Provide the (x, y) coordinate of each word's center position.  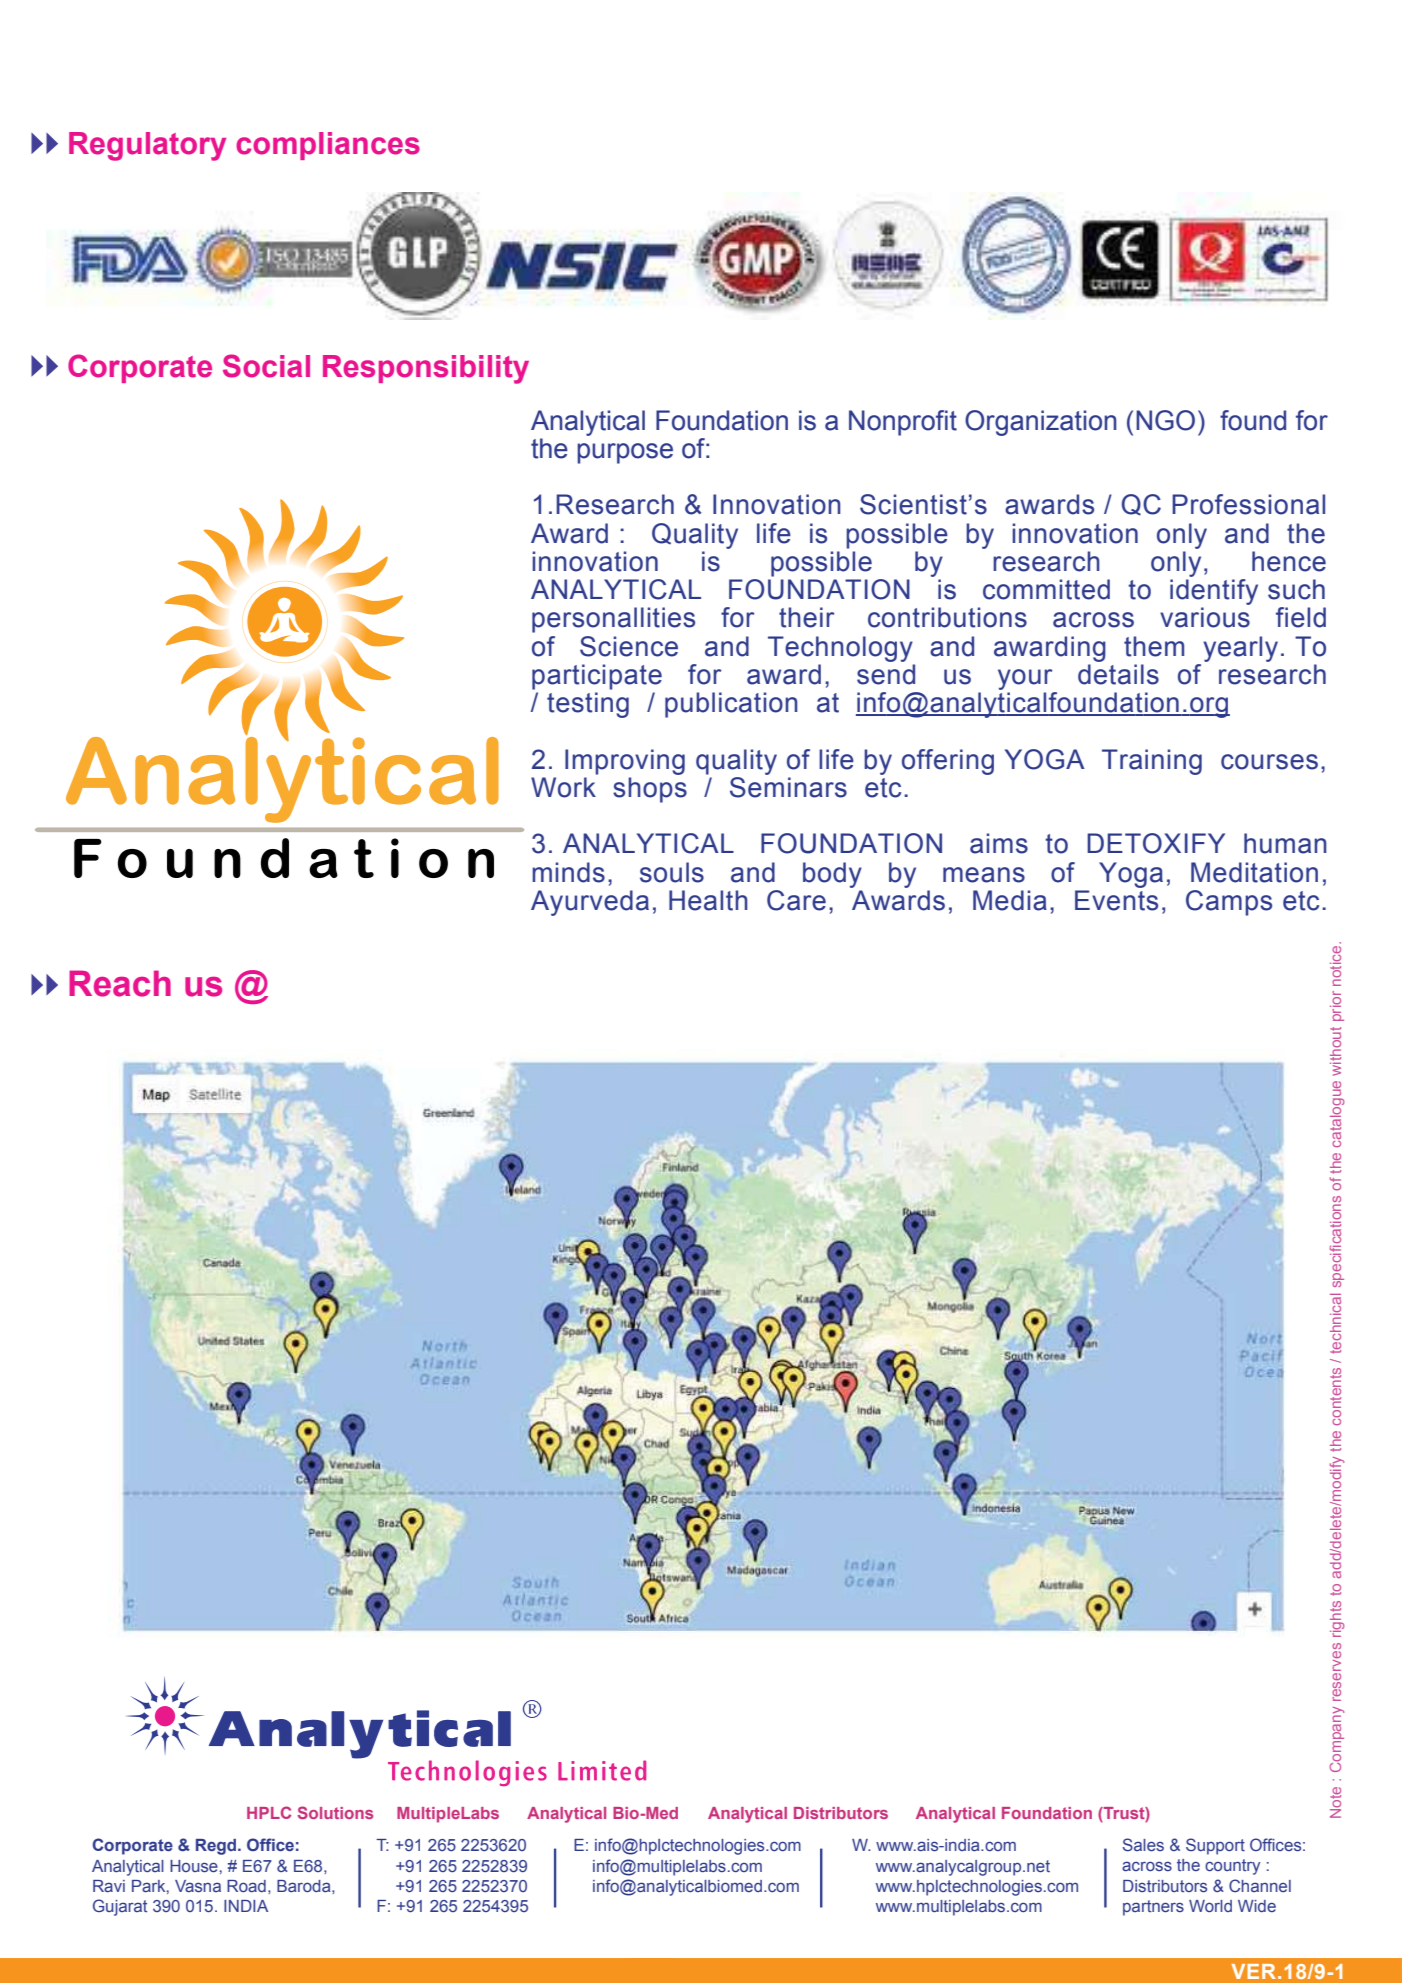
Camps (1229, 903)
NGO (1165, 420)
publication (731, 705)
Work (563, 787)
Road (246, 1886)
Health (708, 900)
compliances (328, 146)
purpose (625, 453)
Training (1152, 762)
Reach (120, 983)
